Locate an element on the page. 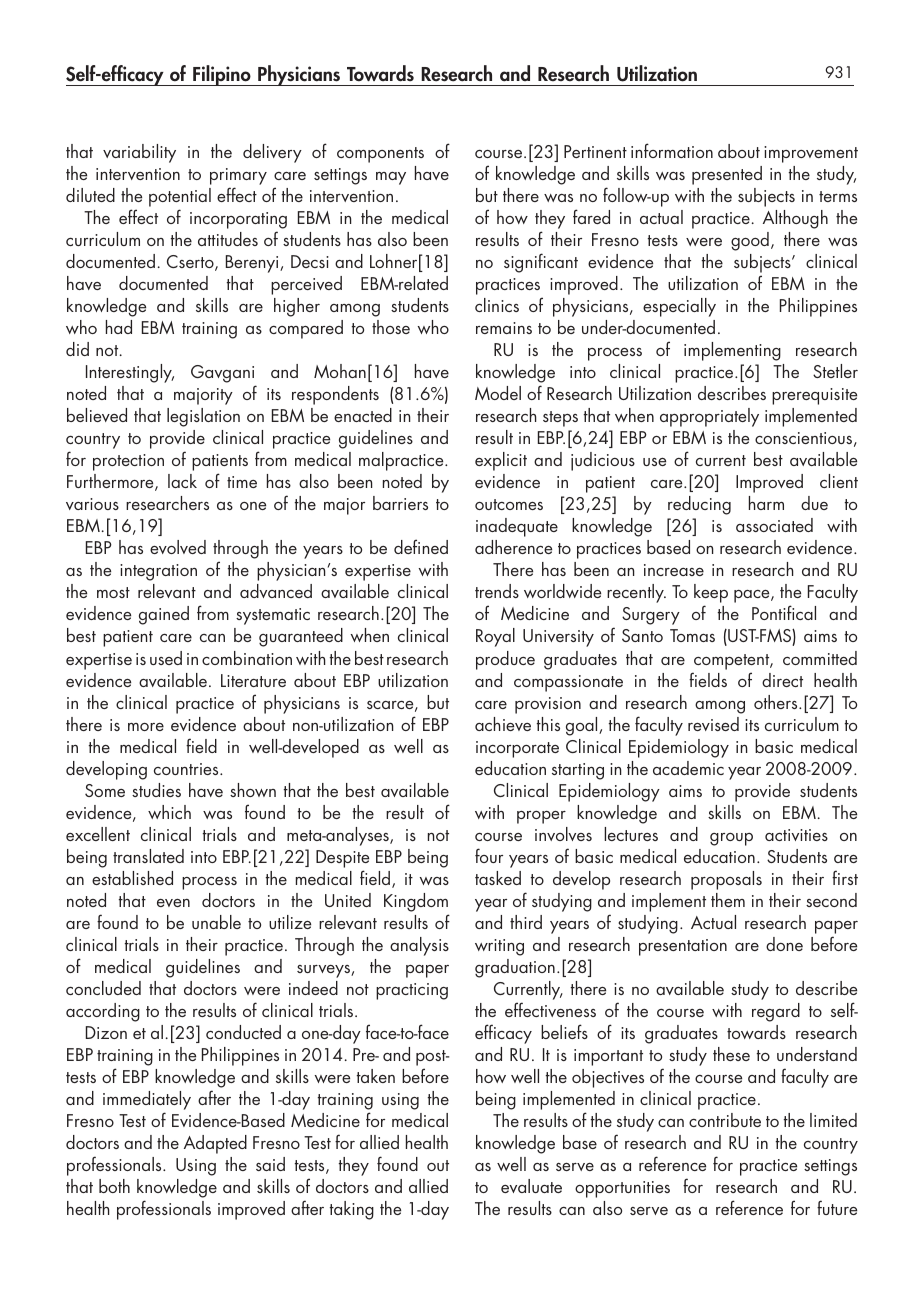 The width and height of the image is (924, 1308). evaluate is located at coordinates (531, 1186).
